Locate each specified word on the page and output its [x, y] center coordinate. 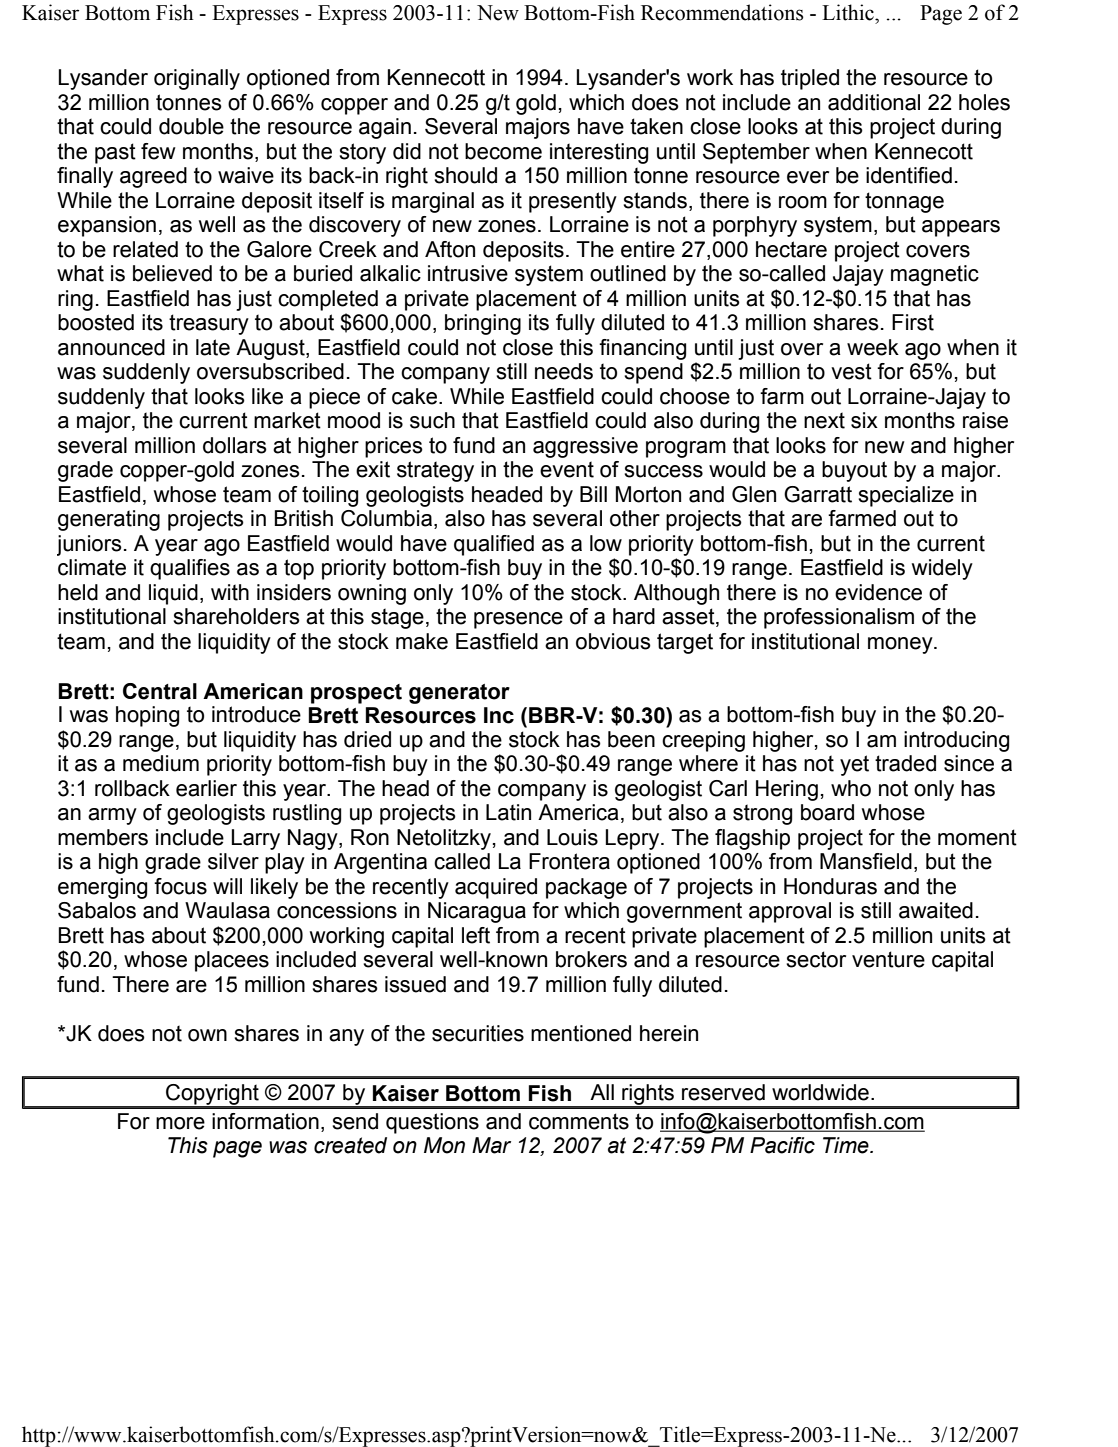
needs [564, 371]
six [864, 420]
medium [161, 763]
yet [854, 765]
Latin [508, 812]
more [180, 1123]
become [503, 151]
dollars [235, 445]
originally [197, 79]
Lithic [849, 12]
